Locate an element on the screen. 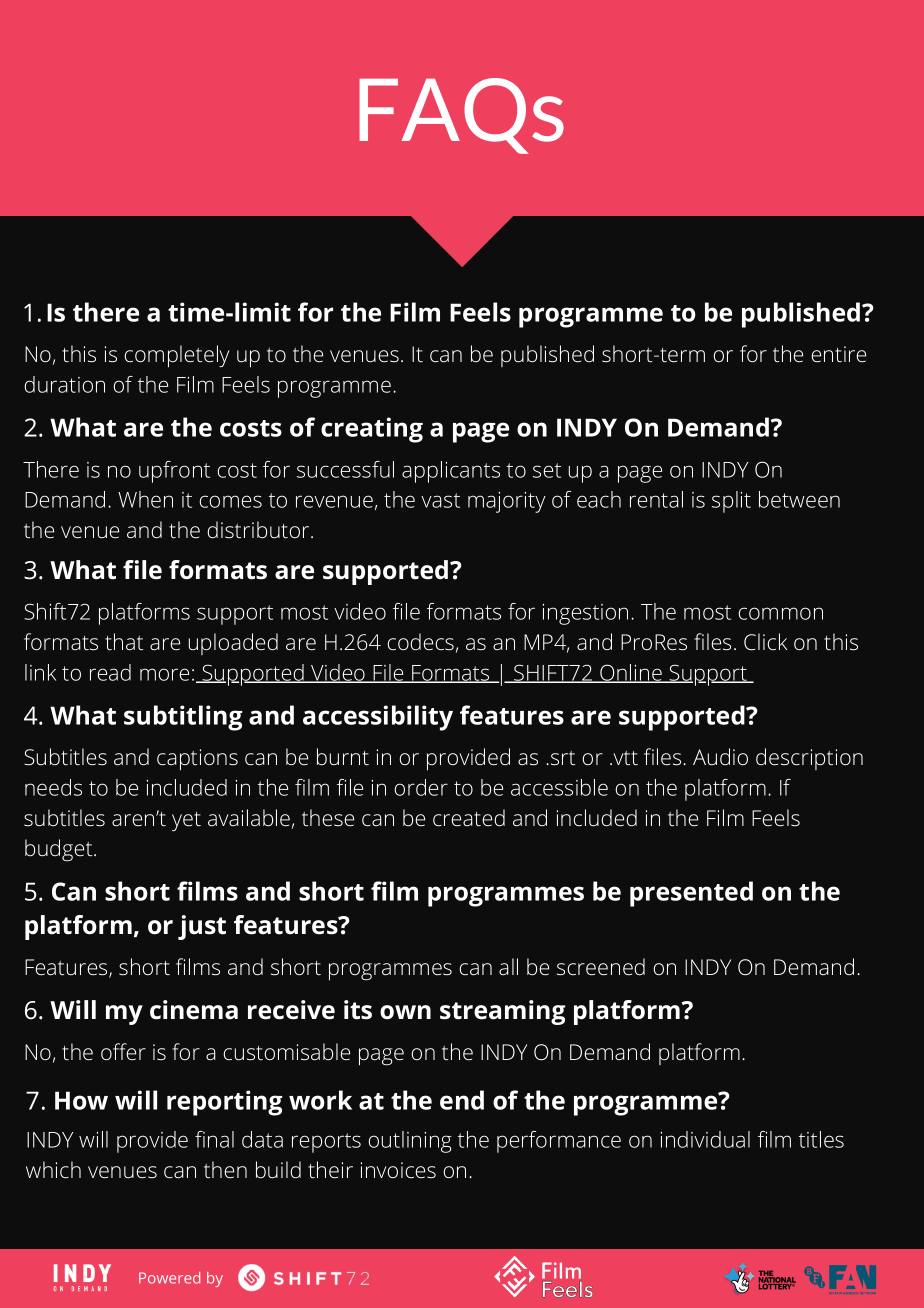 The image size is (924, 1308). individual is located at coordinates (705, 1139).
